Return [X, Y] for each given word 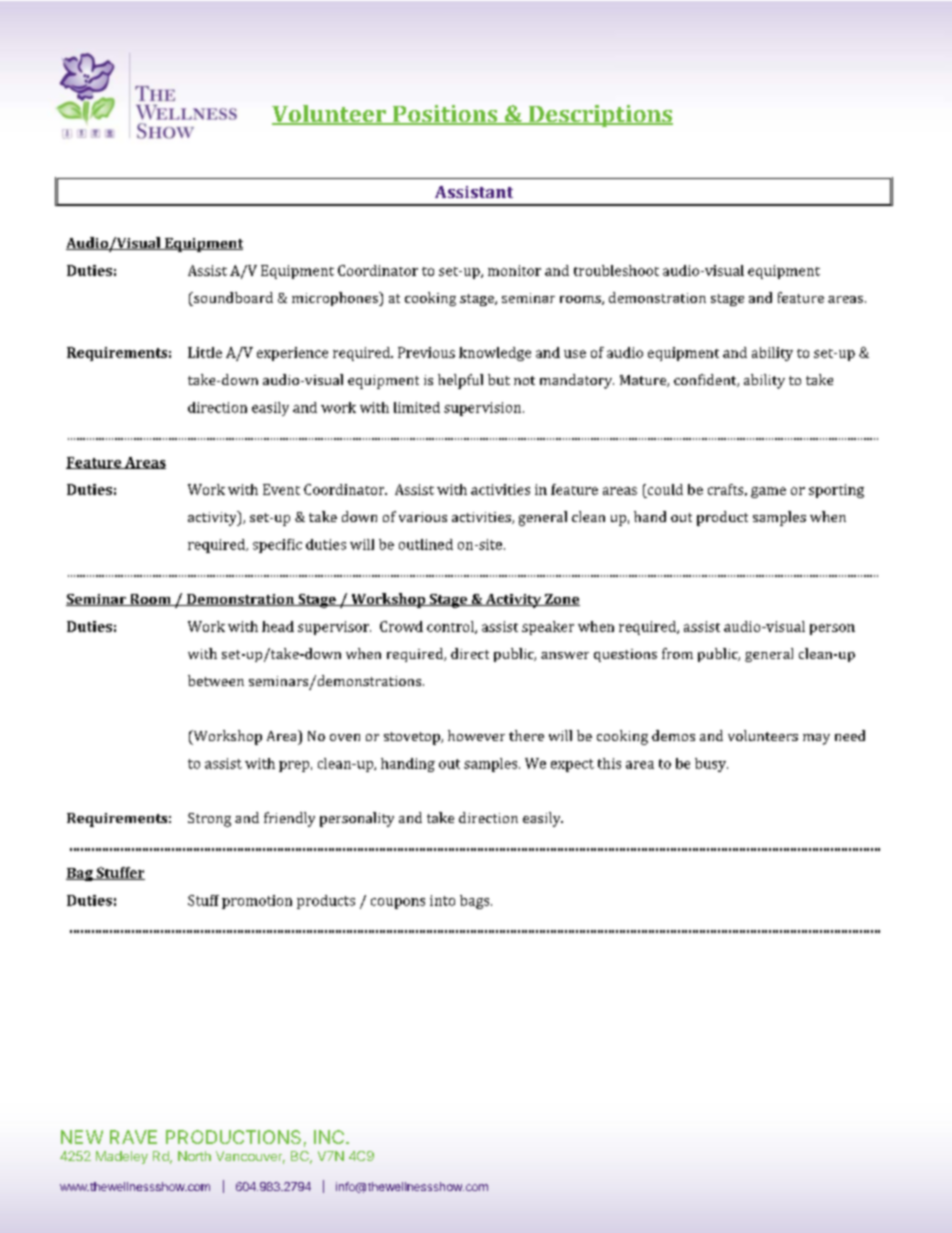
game [768, 492]
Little [205, 352]
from [677, 653]
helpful [460, 381]
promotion [257, 902]
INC [329, 1137]
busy [711, 765]
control [451, 627]
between [216, 680]
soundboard [232, 299]
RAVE [133, 1137]
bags [476, 902]
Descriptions [599, 116]
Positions [445, 115]
